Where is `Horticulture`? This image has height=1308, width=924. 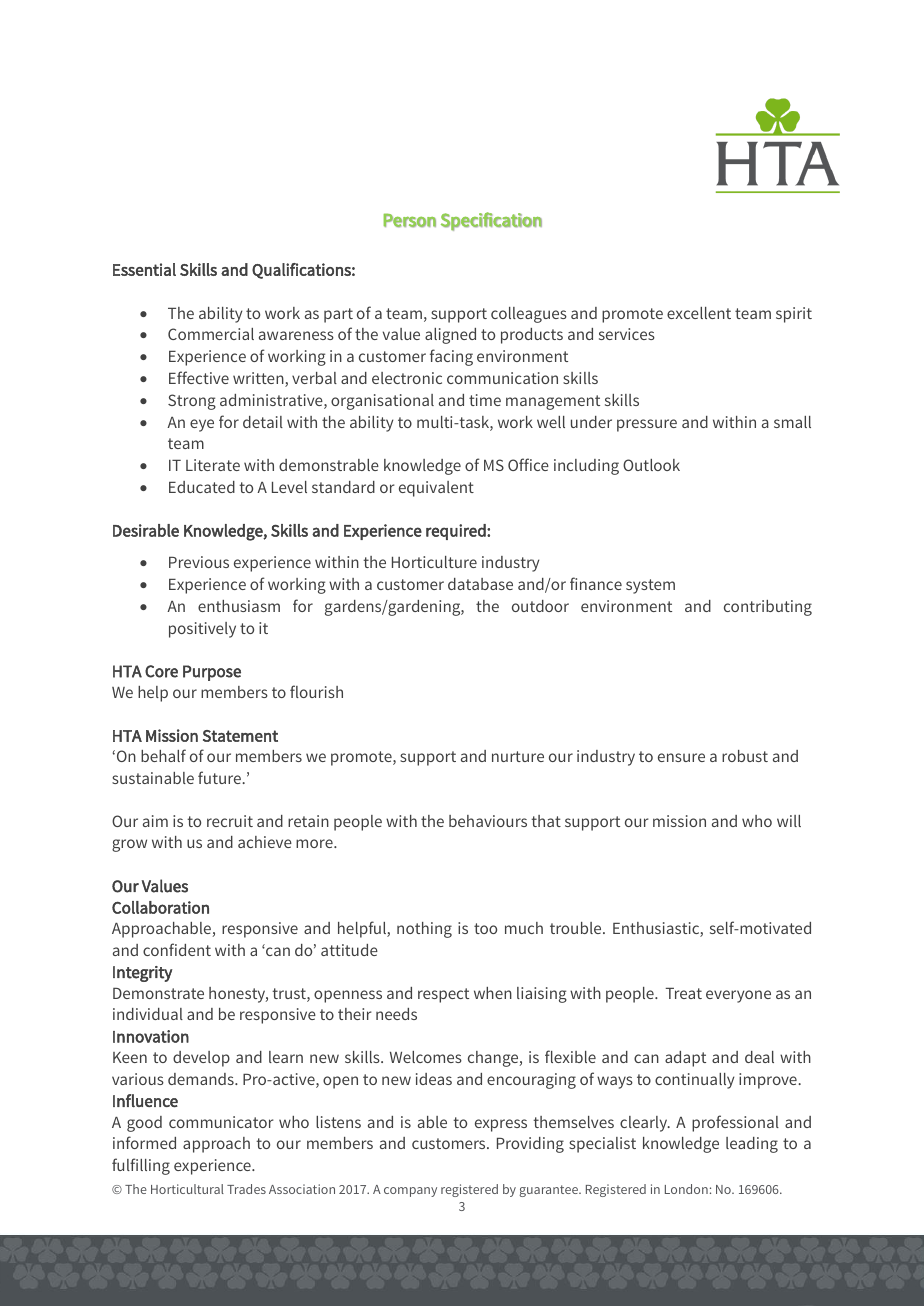
Horticulture is located at coordinates (434, 562).
